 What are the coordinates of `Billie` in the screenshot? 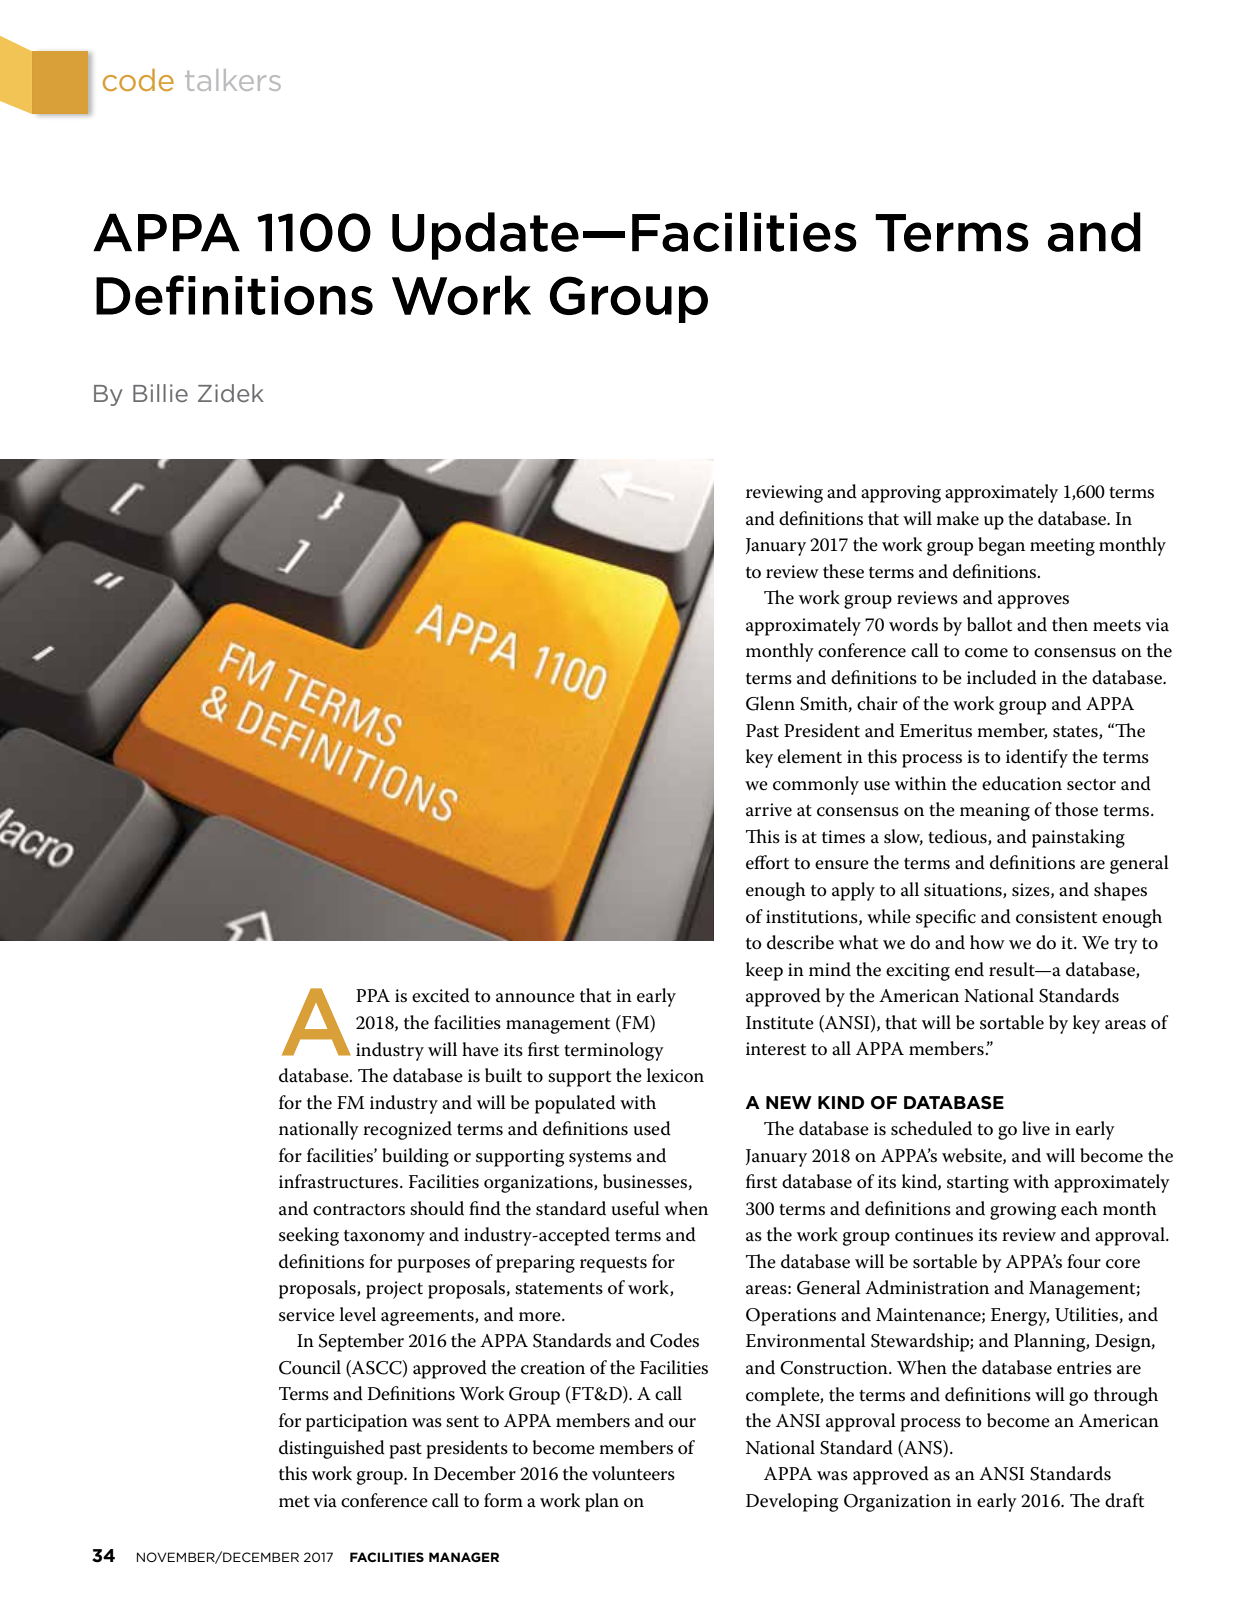 It's located at (160, 393).
